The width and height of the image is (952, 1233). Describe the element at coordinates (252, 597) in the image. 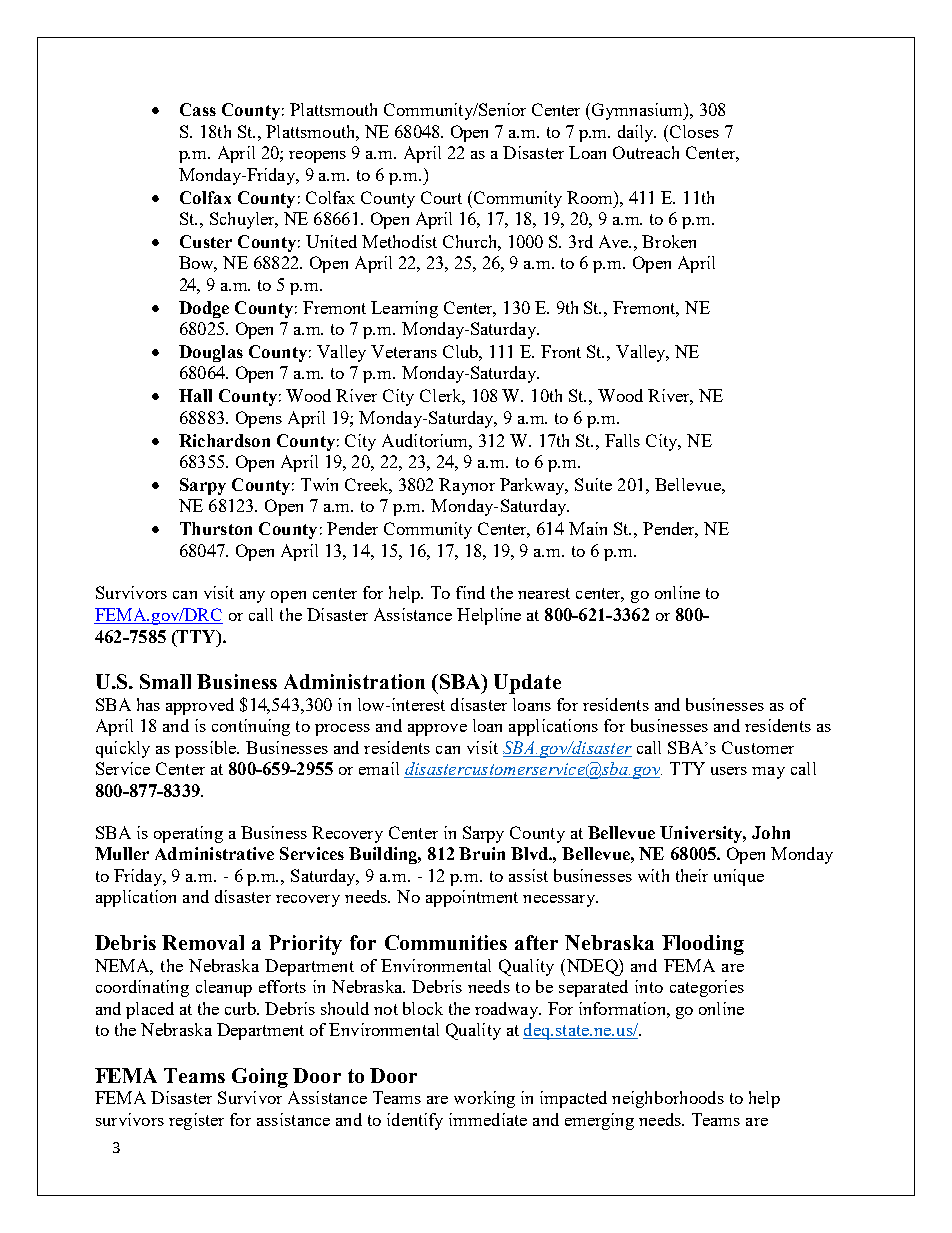

I see `any` at that location.
